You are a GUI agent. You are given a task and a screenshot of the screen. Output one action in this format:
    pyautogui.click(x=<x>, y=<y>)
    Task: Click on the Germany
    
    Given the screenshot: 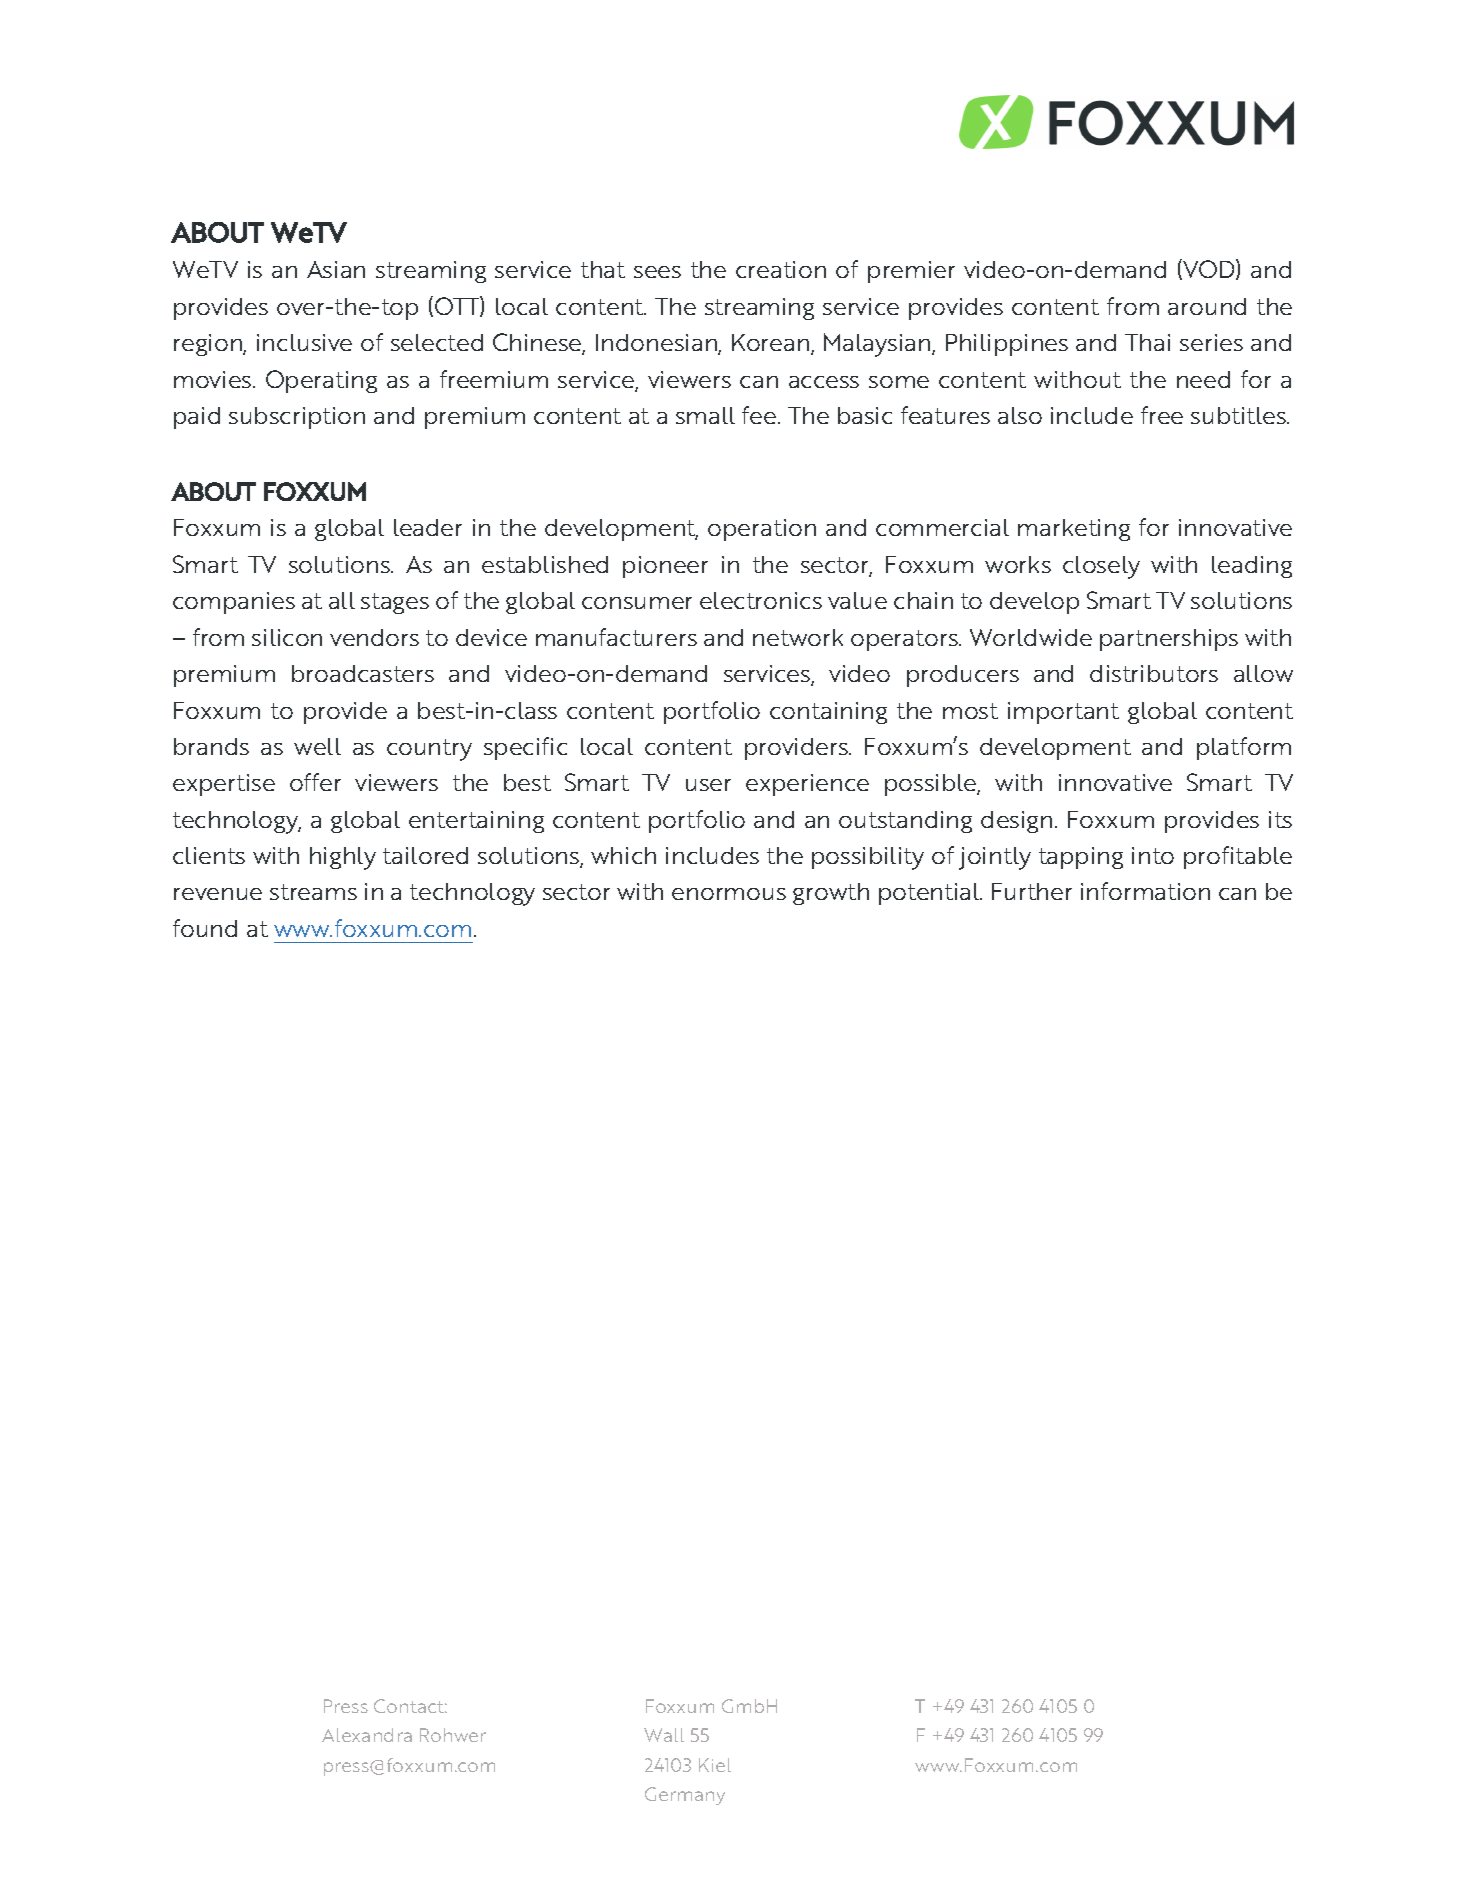 What is the action you would take?
    pyautogui.click(x=685, y=1796)
